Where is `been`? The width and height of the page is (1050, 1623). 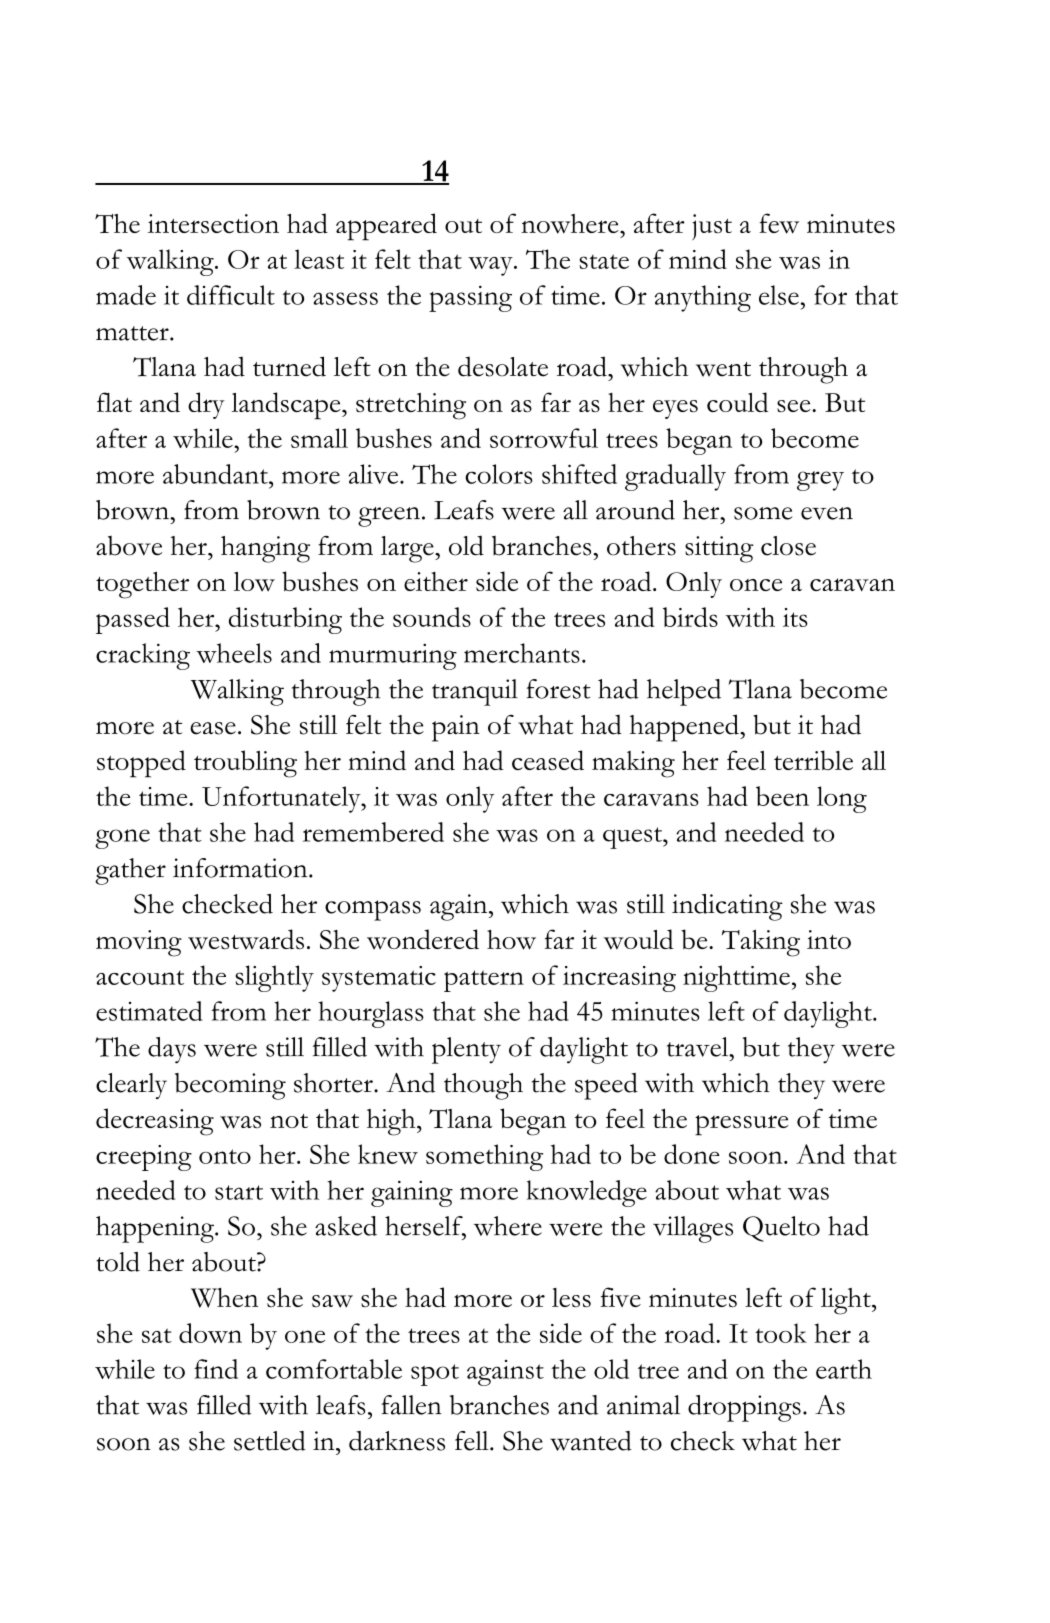
been is located at coordinates (782, 796).
